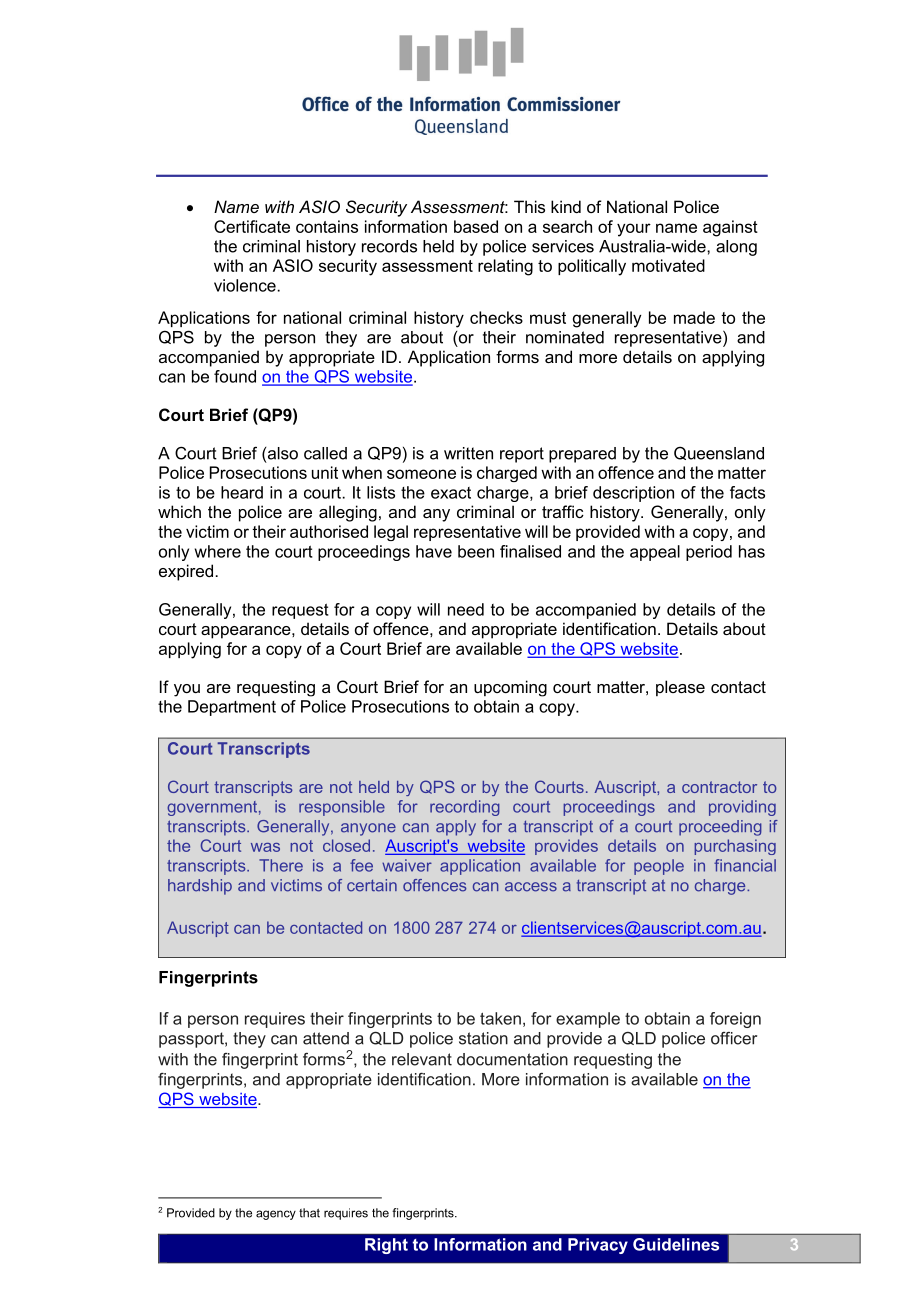 The height and width of the page is (1308, 924). I want to click on Guidelines, so click(676, 1244).
